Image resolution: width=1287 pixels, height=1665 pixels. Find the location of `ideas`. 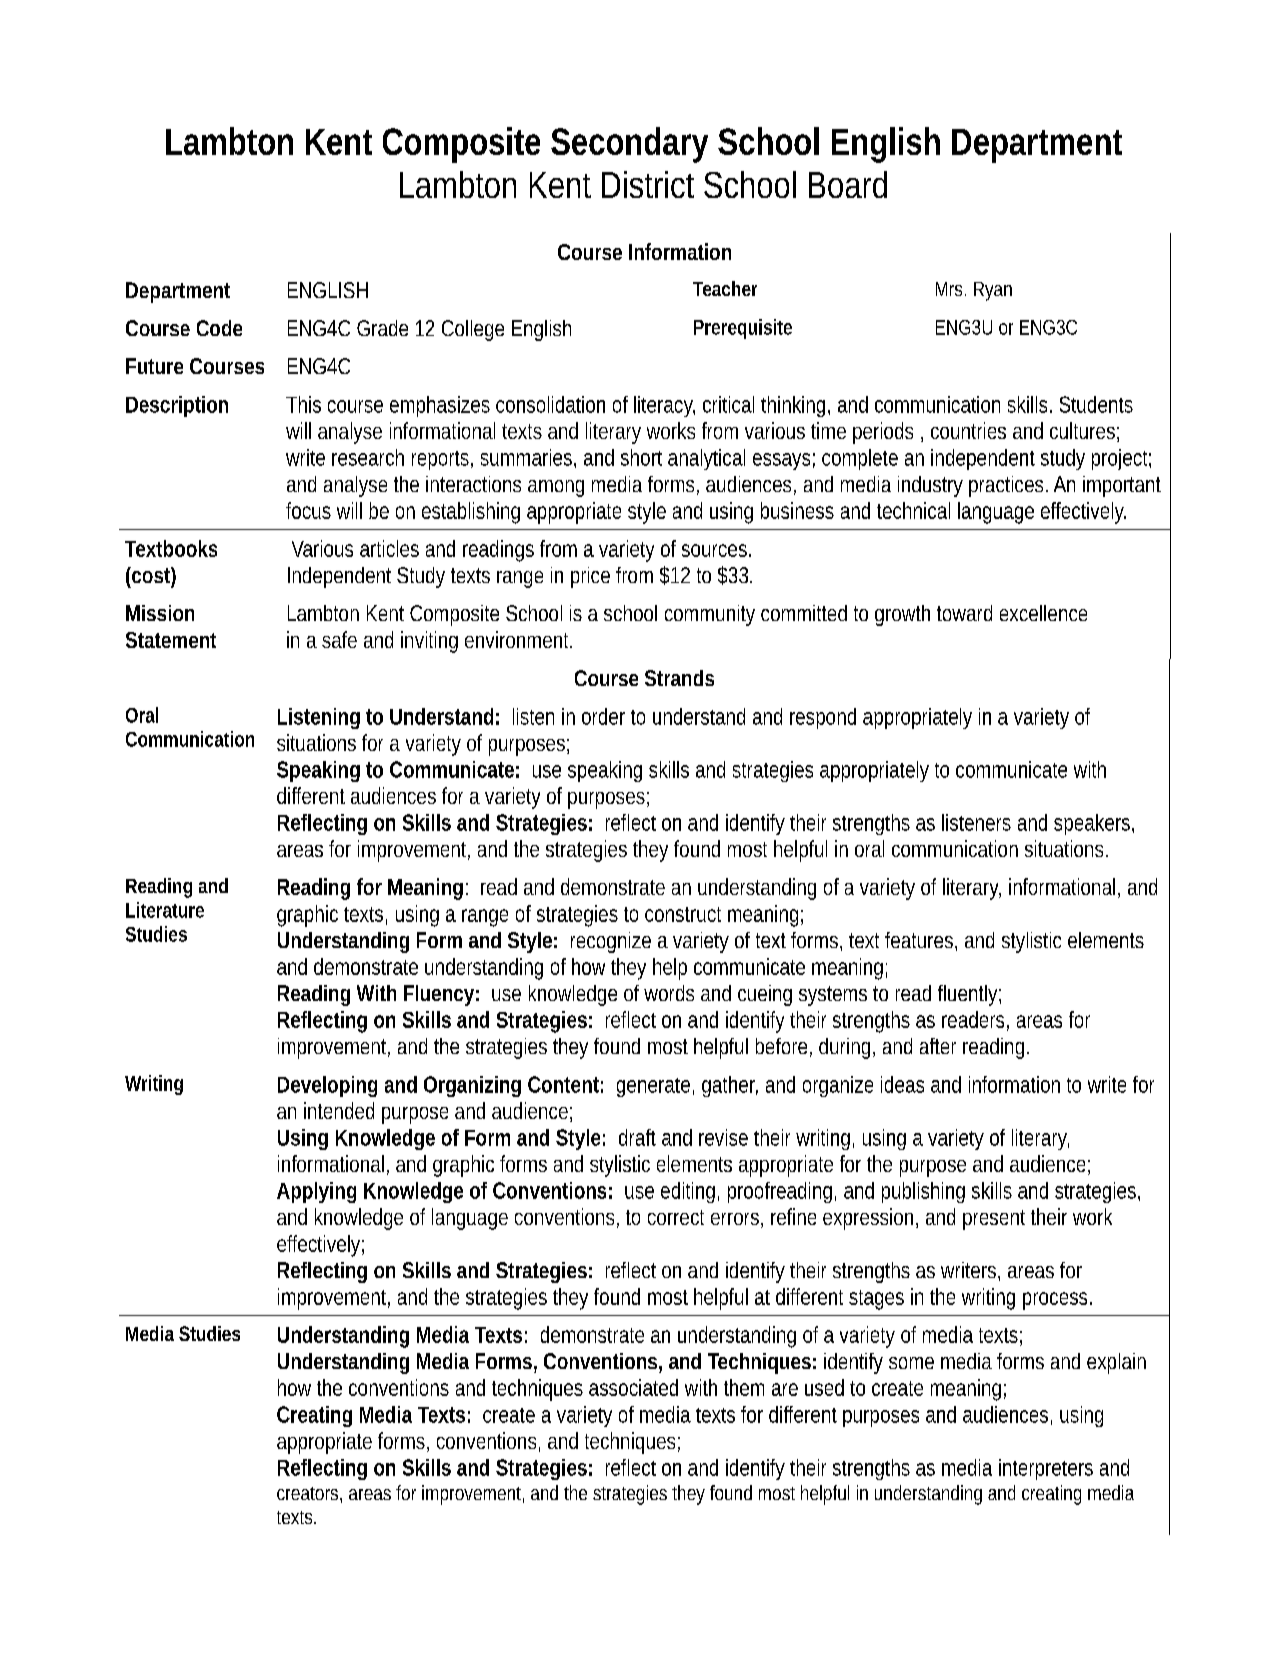

ideas is located at coordinates (902, 1084).
